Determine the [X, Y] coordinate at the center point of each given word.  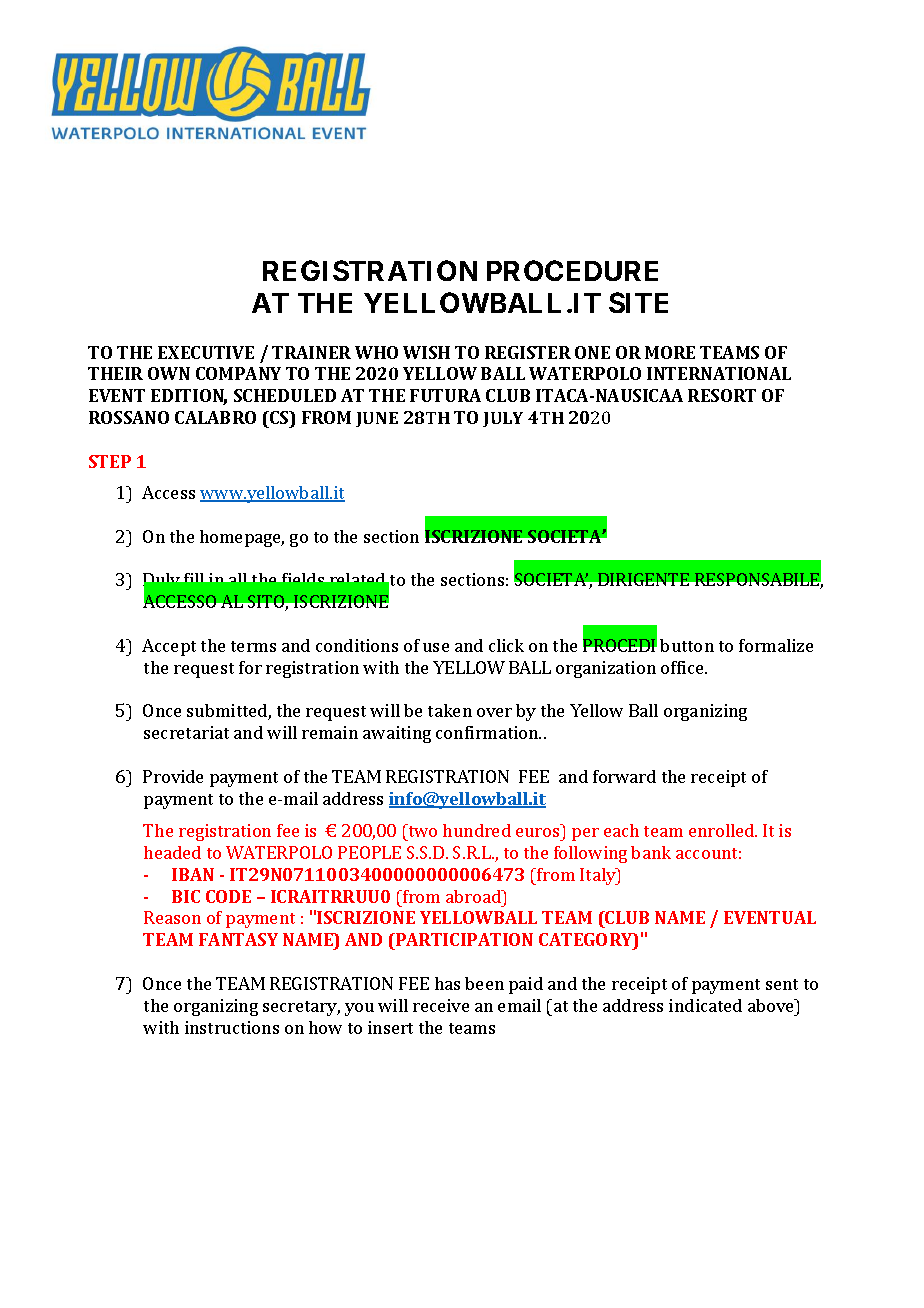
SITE [638, 302]
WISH [426, 352]
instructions [232, 1027]
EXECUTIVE [206, 352]
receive [441, 1005]
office [683, 667]
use [436, 647]
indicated [705, 1005]
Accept [169, 647]
